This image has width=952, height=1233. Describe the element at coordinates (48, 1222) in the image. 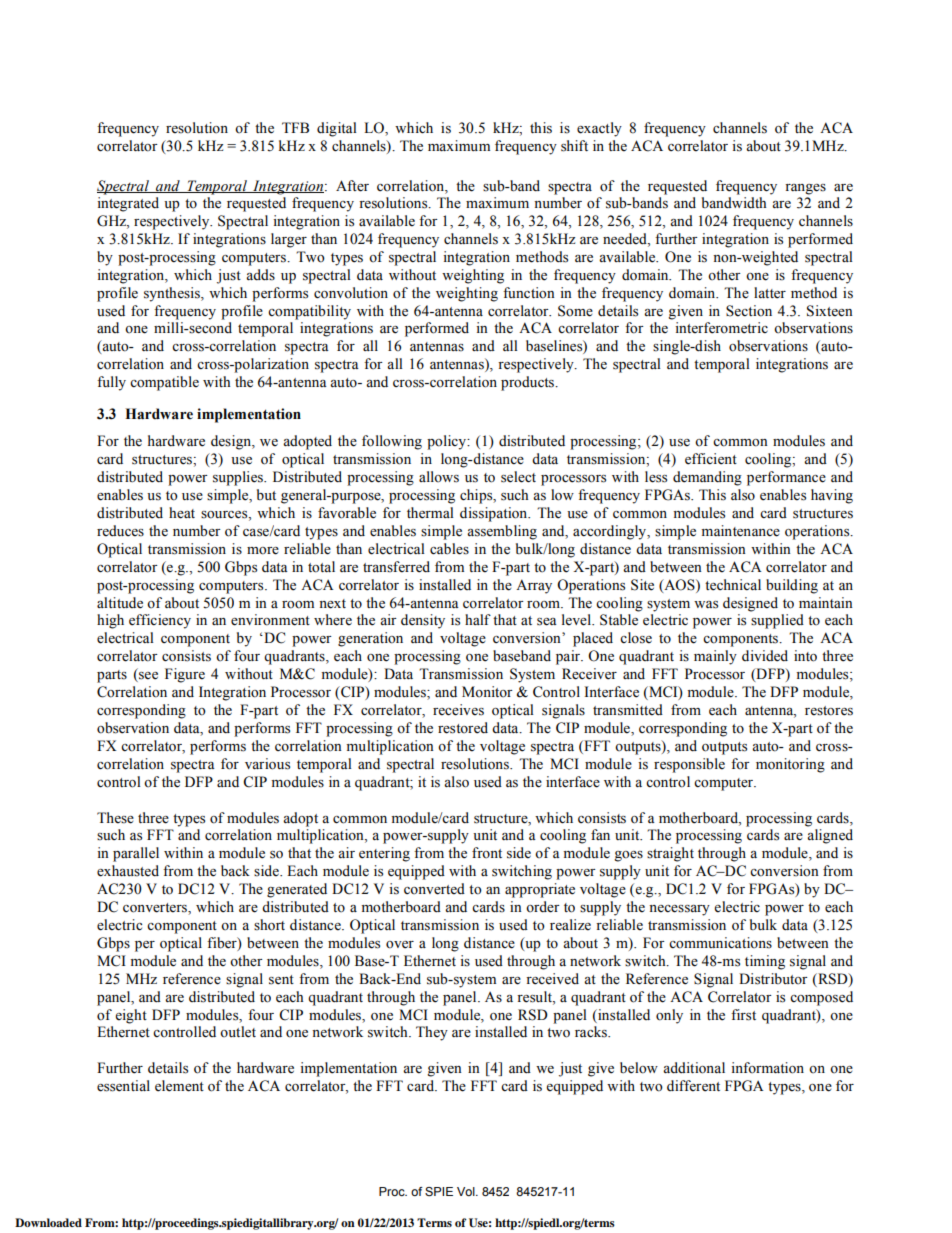

I see `Downloaded` at that location.
